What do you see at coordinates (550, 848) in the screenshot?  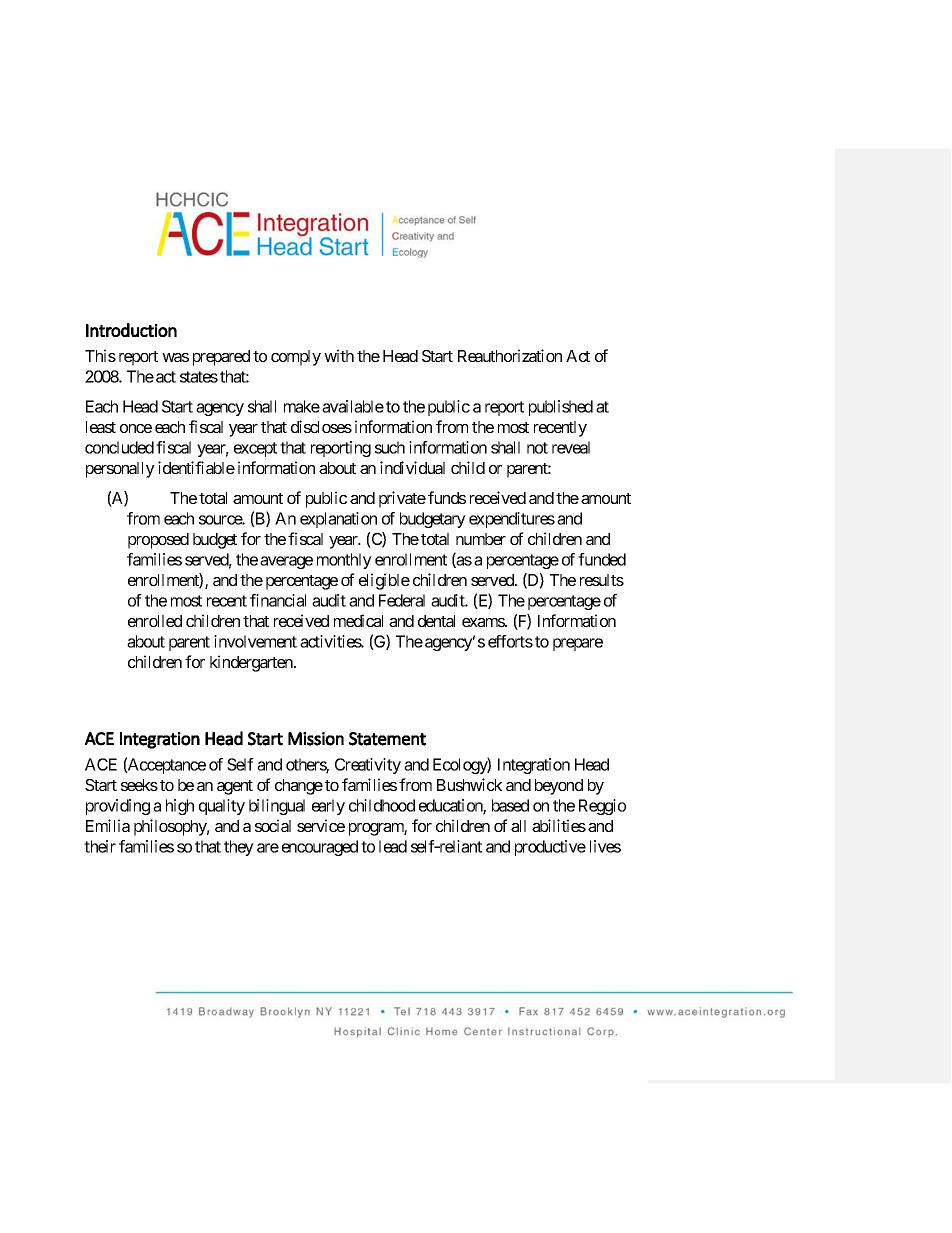 I see `productive` at bounding box center [550, 848].
